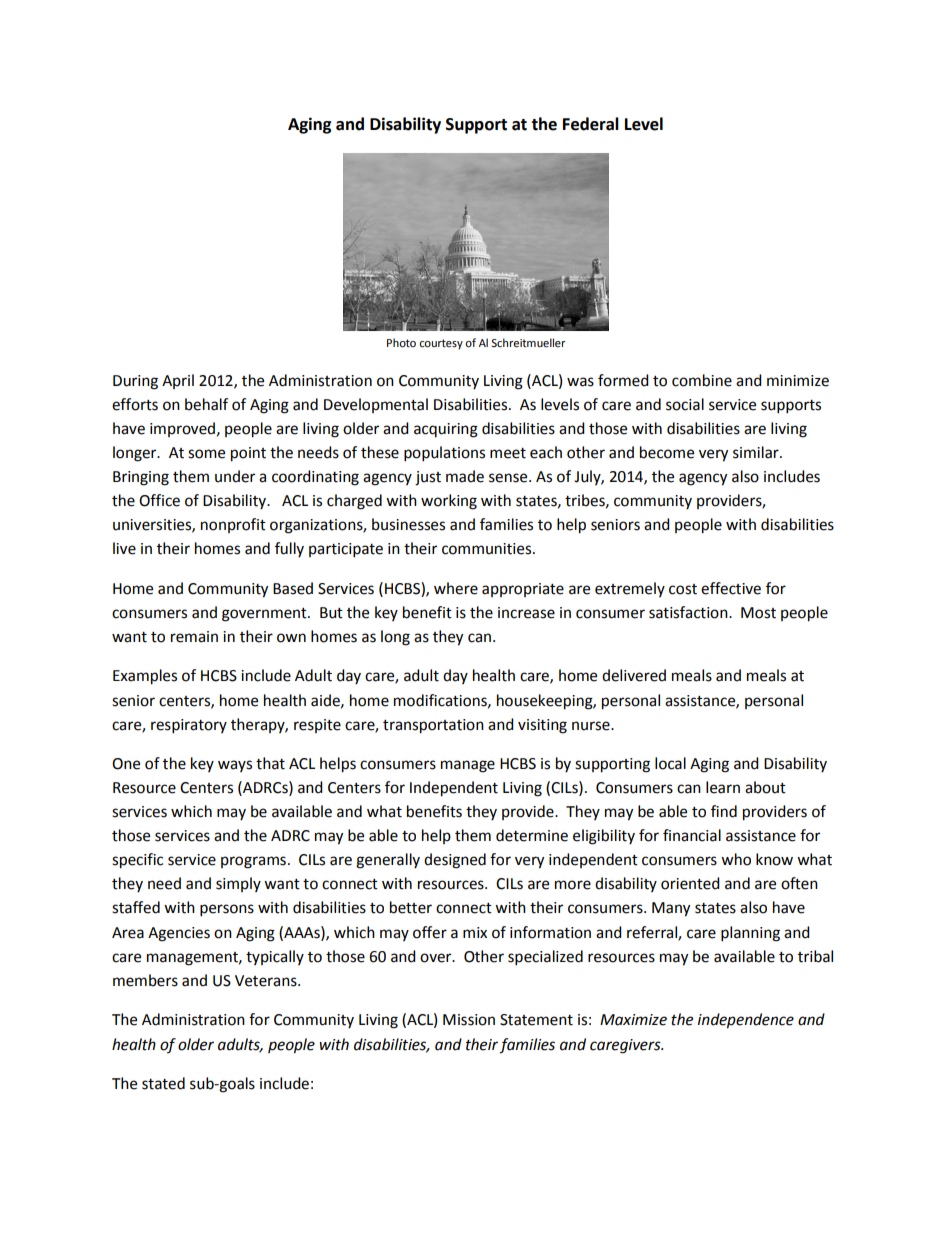  Describe the element at coordinates (163, 1083) in the screenshot. I see `stated` at that location.
